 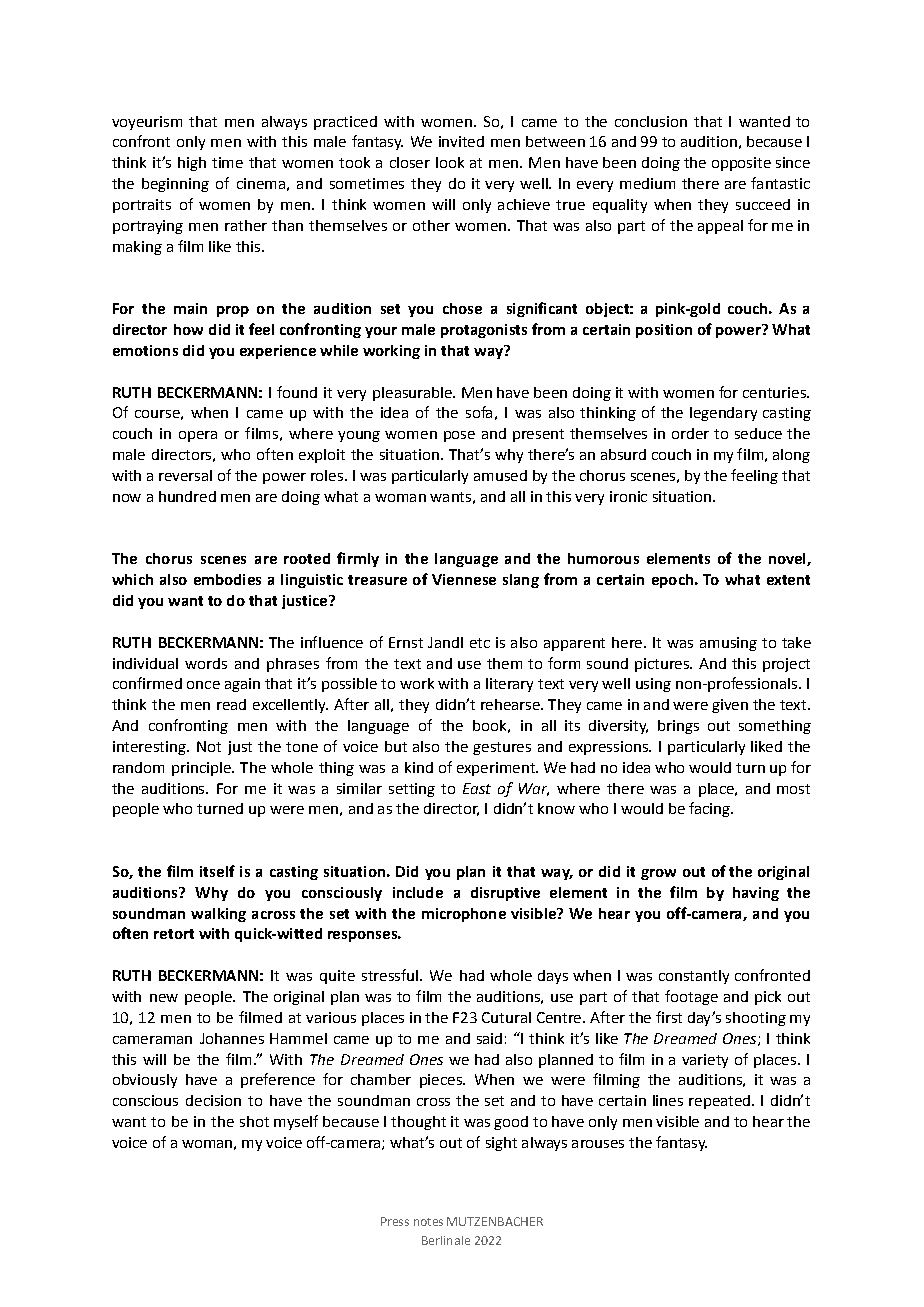 I want to click on opera, so click(x=198, y=436).
